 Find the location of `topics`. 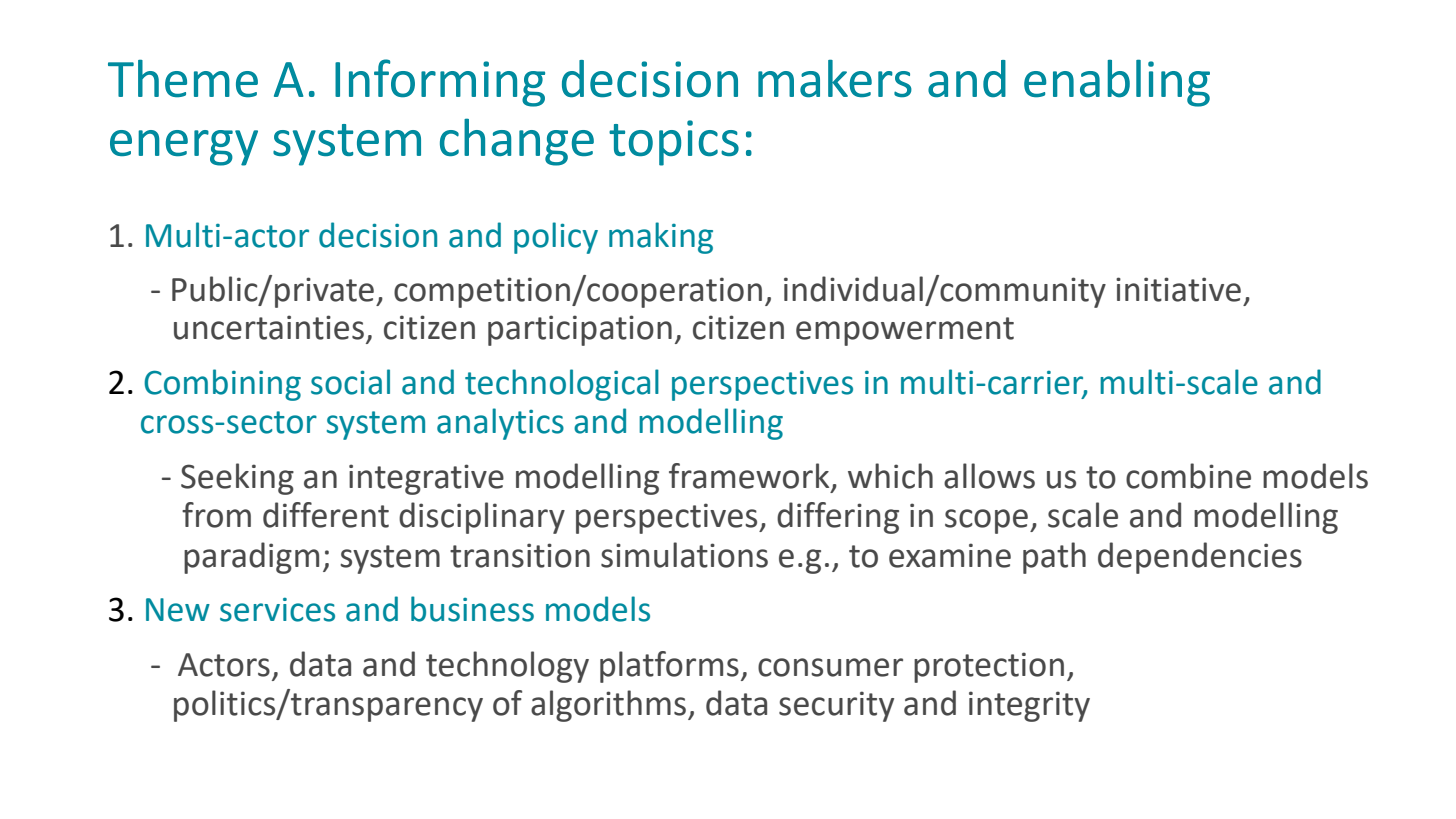

topics is located at coordinates (674, 143).
